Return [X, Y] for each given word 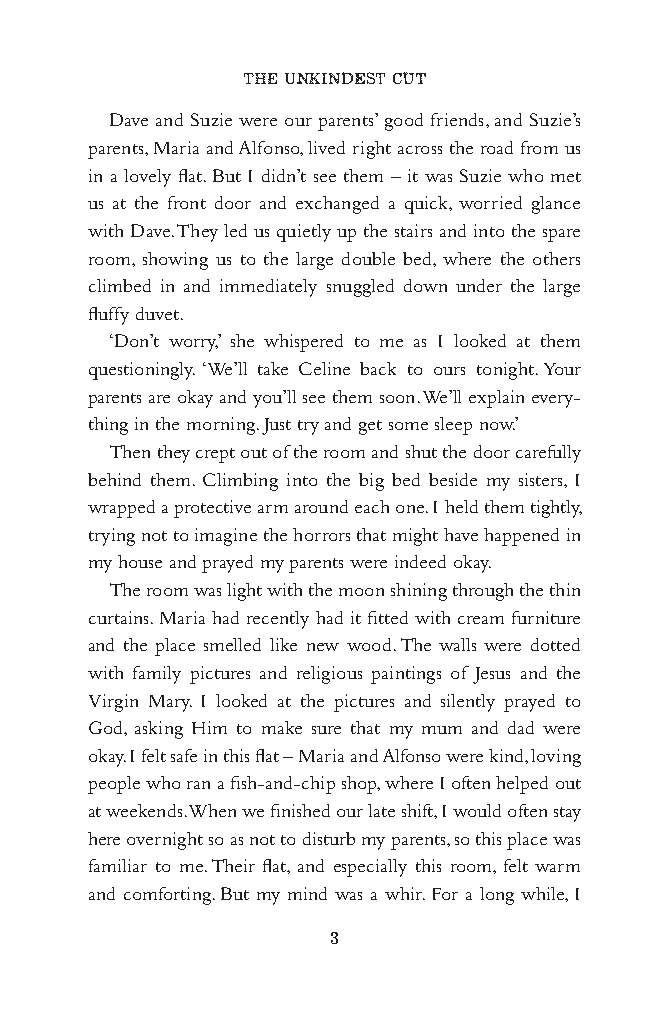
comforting [169, 896]
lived [326, 147]
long [497, 896]
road [497, 147]
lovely [147, 178]
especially [370, 868]
